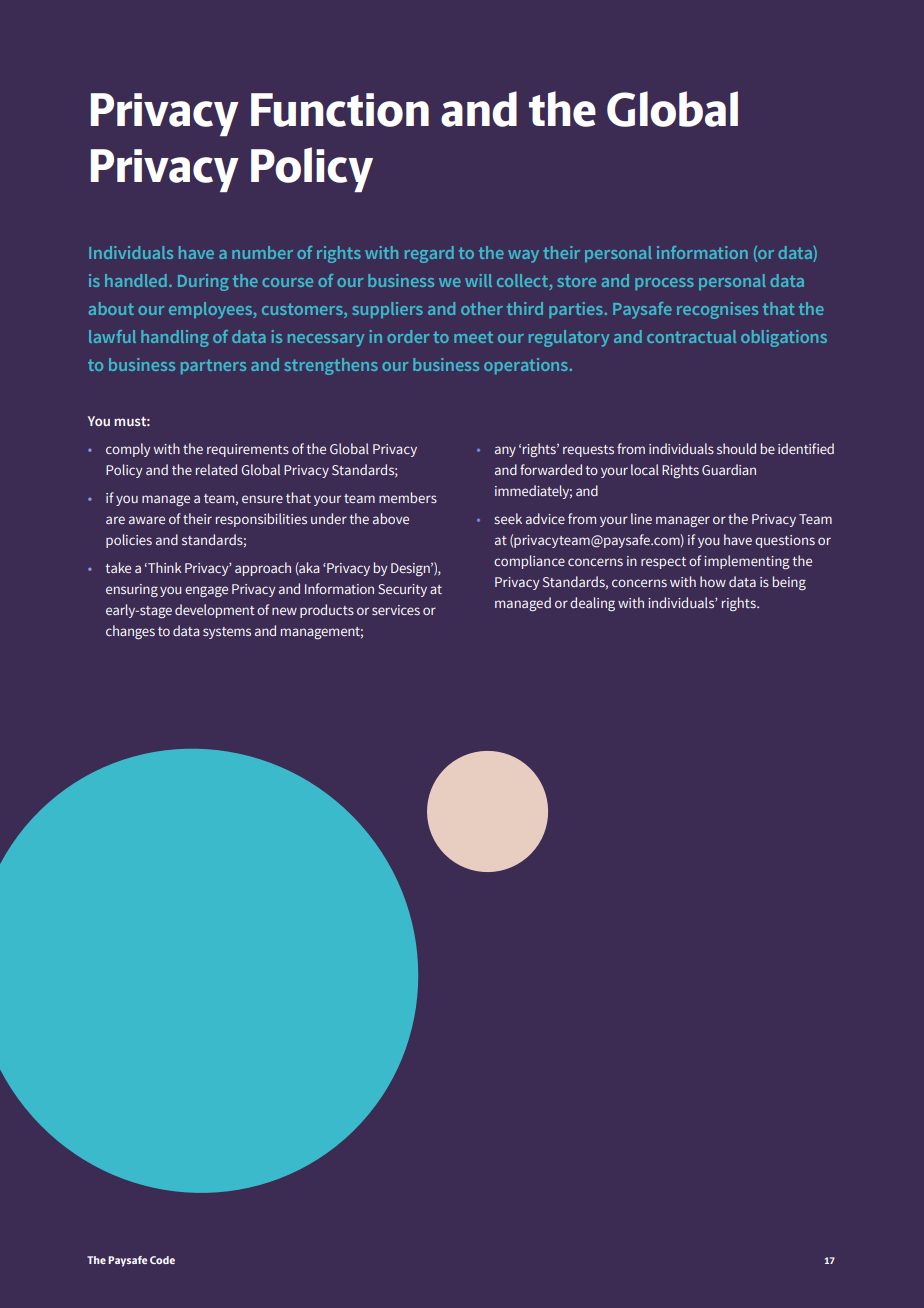 This page has height=1308, width=924. I want to click on any, so click(505, 451).
